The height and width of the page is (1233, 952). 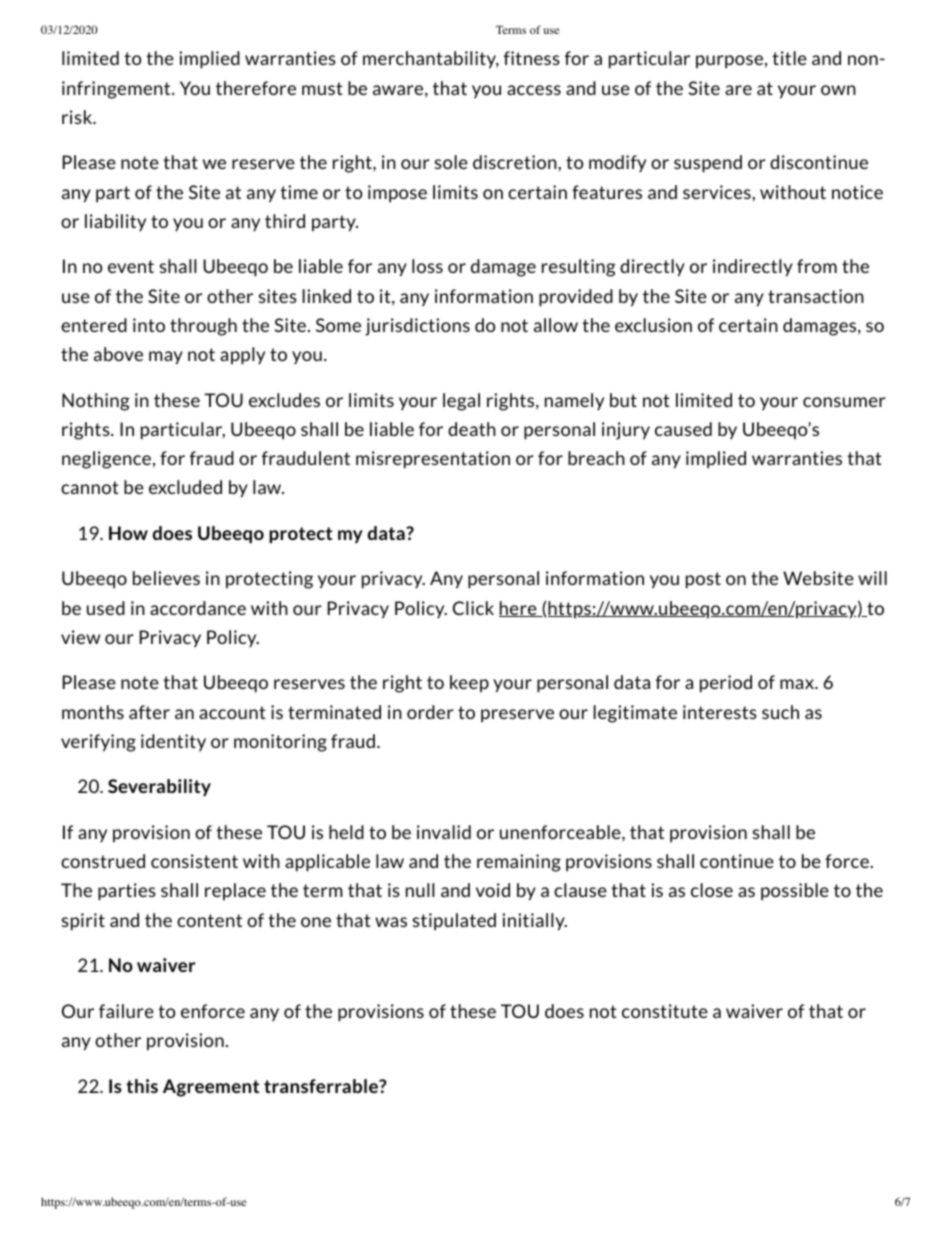 What do you see at coordinates (142, 1086) in the page?
I see `this` at bounding box center [142, 1086].
